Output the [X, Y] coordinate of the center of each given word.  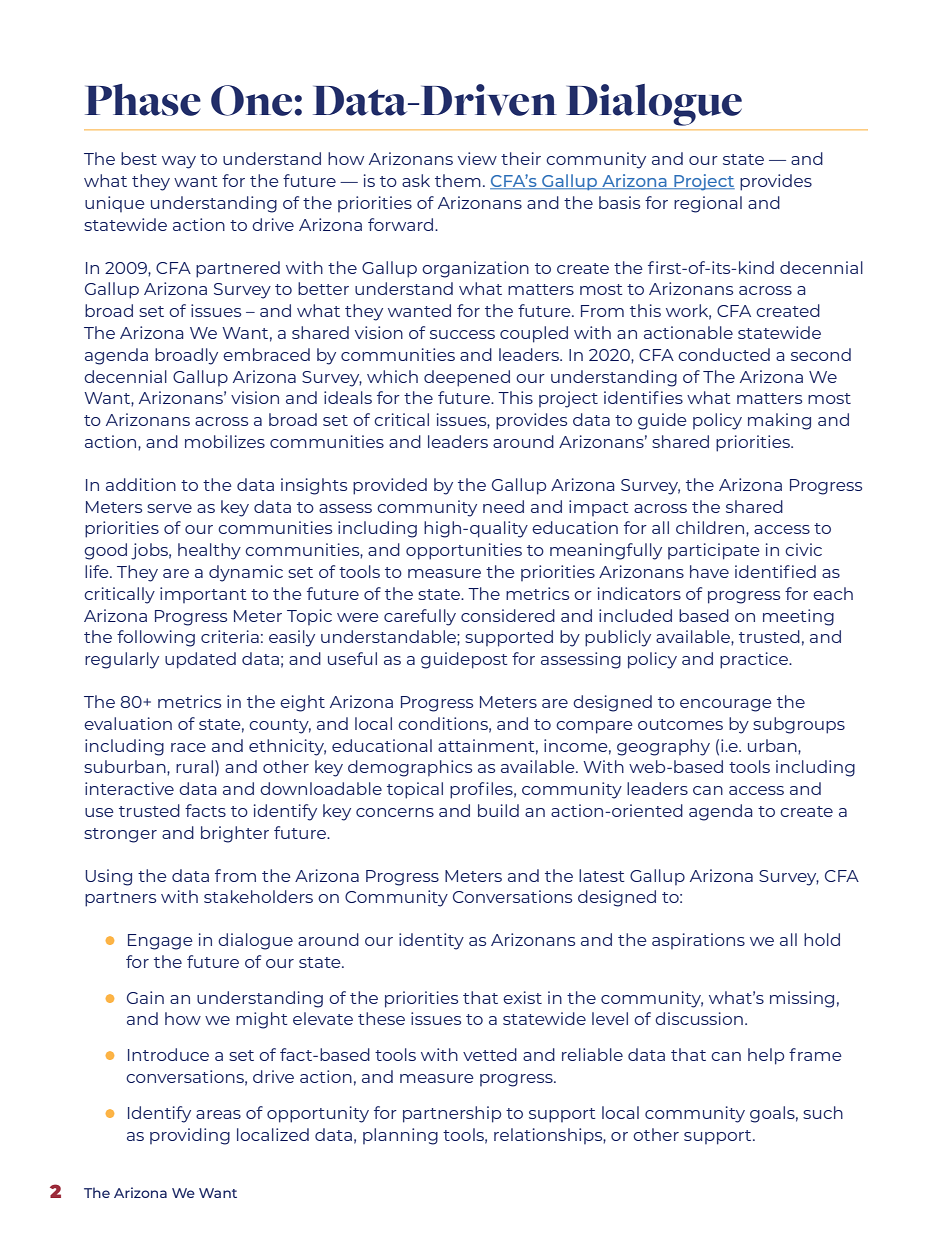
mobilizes [225, 441]
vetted [490, 1054]
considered [508, 615]
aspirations [698, 941]
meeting [798, 617]
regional [708, 204]
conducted [724, 354]
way [179, 162]
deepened [467, 378]
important [203, 595]
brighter [235, 834]
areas [218, 1114]
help [766, 1056]
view [477, 158]
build [498, 810]
